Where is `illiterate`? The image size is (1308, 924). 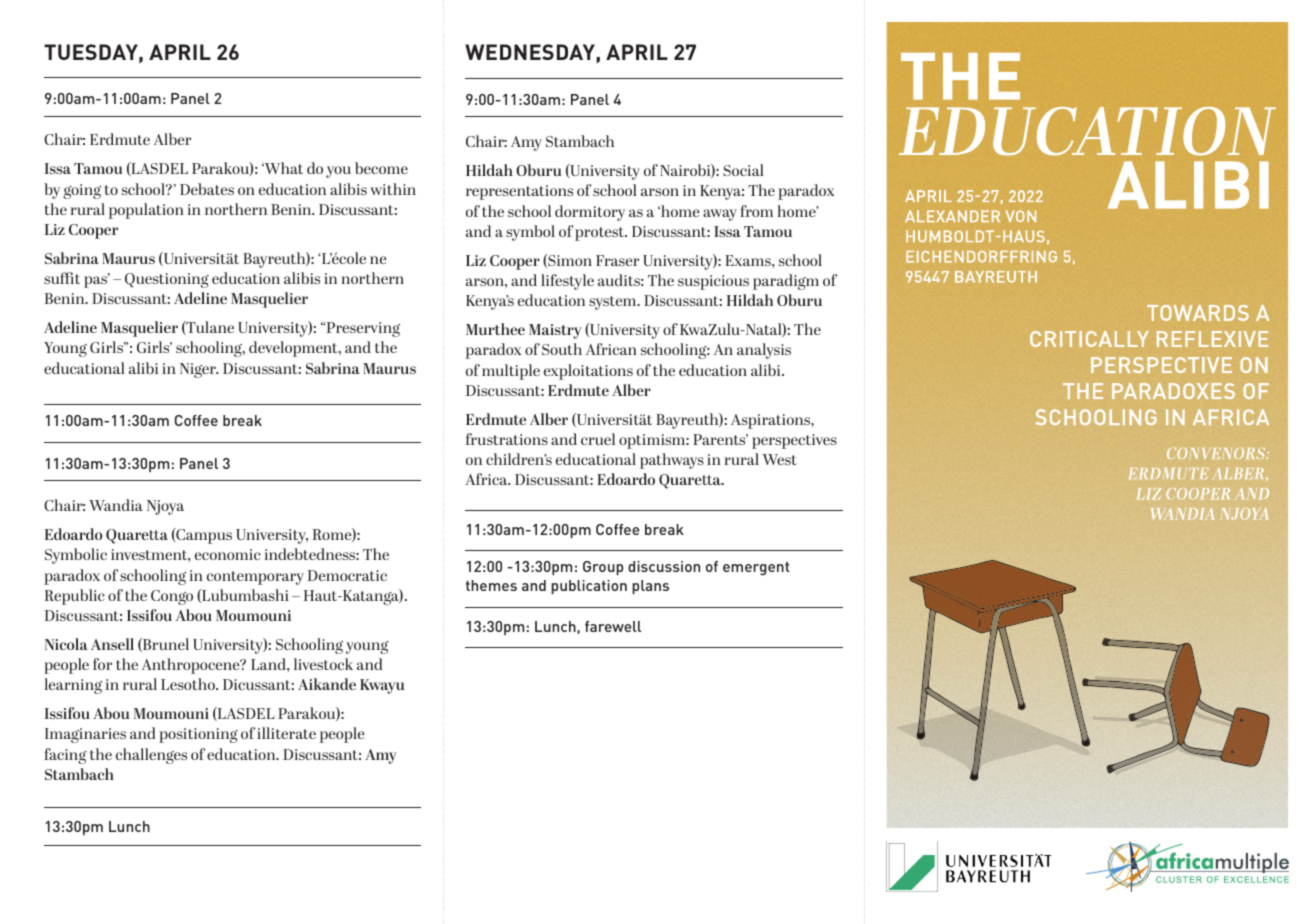 illiterate is located at coordinates (286, 733).
